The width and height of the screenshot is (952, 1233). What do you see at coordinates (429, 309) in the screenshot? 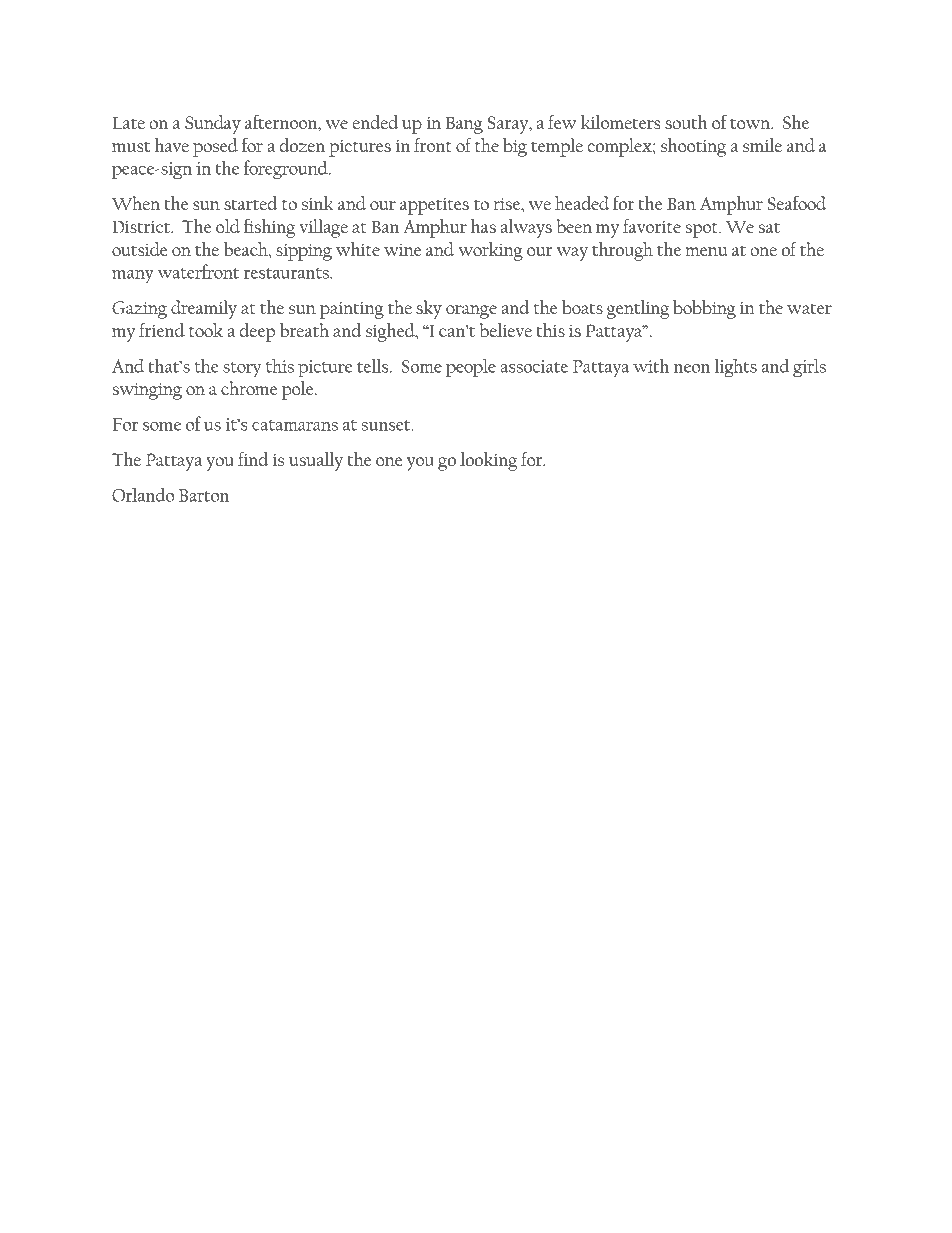
I see `sky` at bounding box center [429, 309].
